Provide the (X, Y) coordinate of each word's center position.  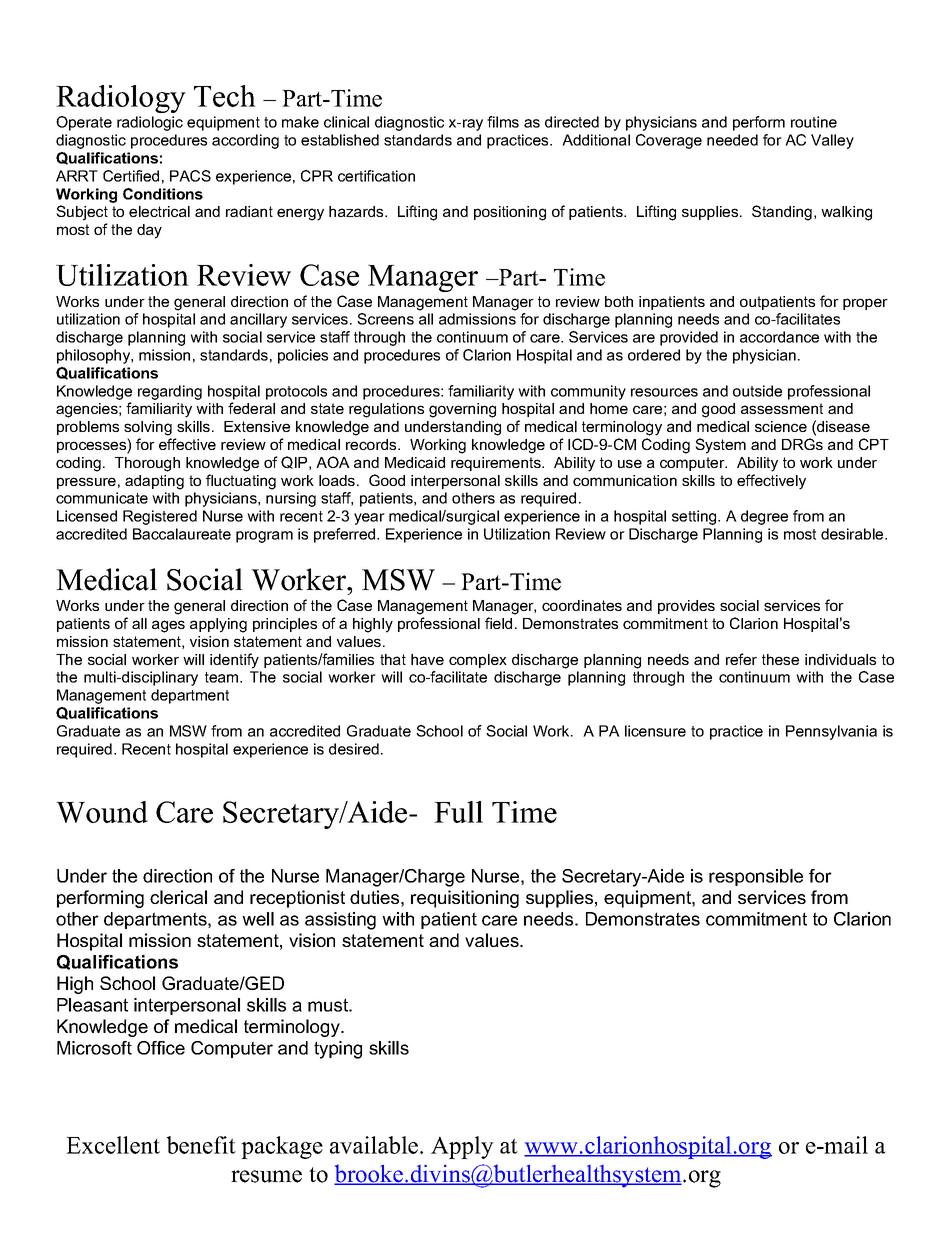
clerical (178, 897)
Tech (225, 96)
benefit (201, 1145)
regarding (170, 392)
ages (168, 626)
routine (814, 122)
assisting (340, 921)
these (780, 659)
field (498, 623)
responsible (756, 877)
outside (757, 391)
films (503, 122)
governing (462, 410)
